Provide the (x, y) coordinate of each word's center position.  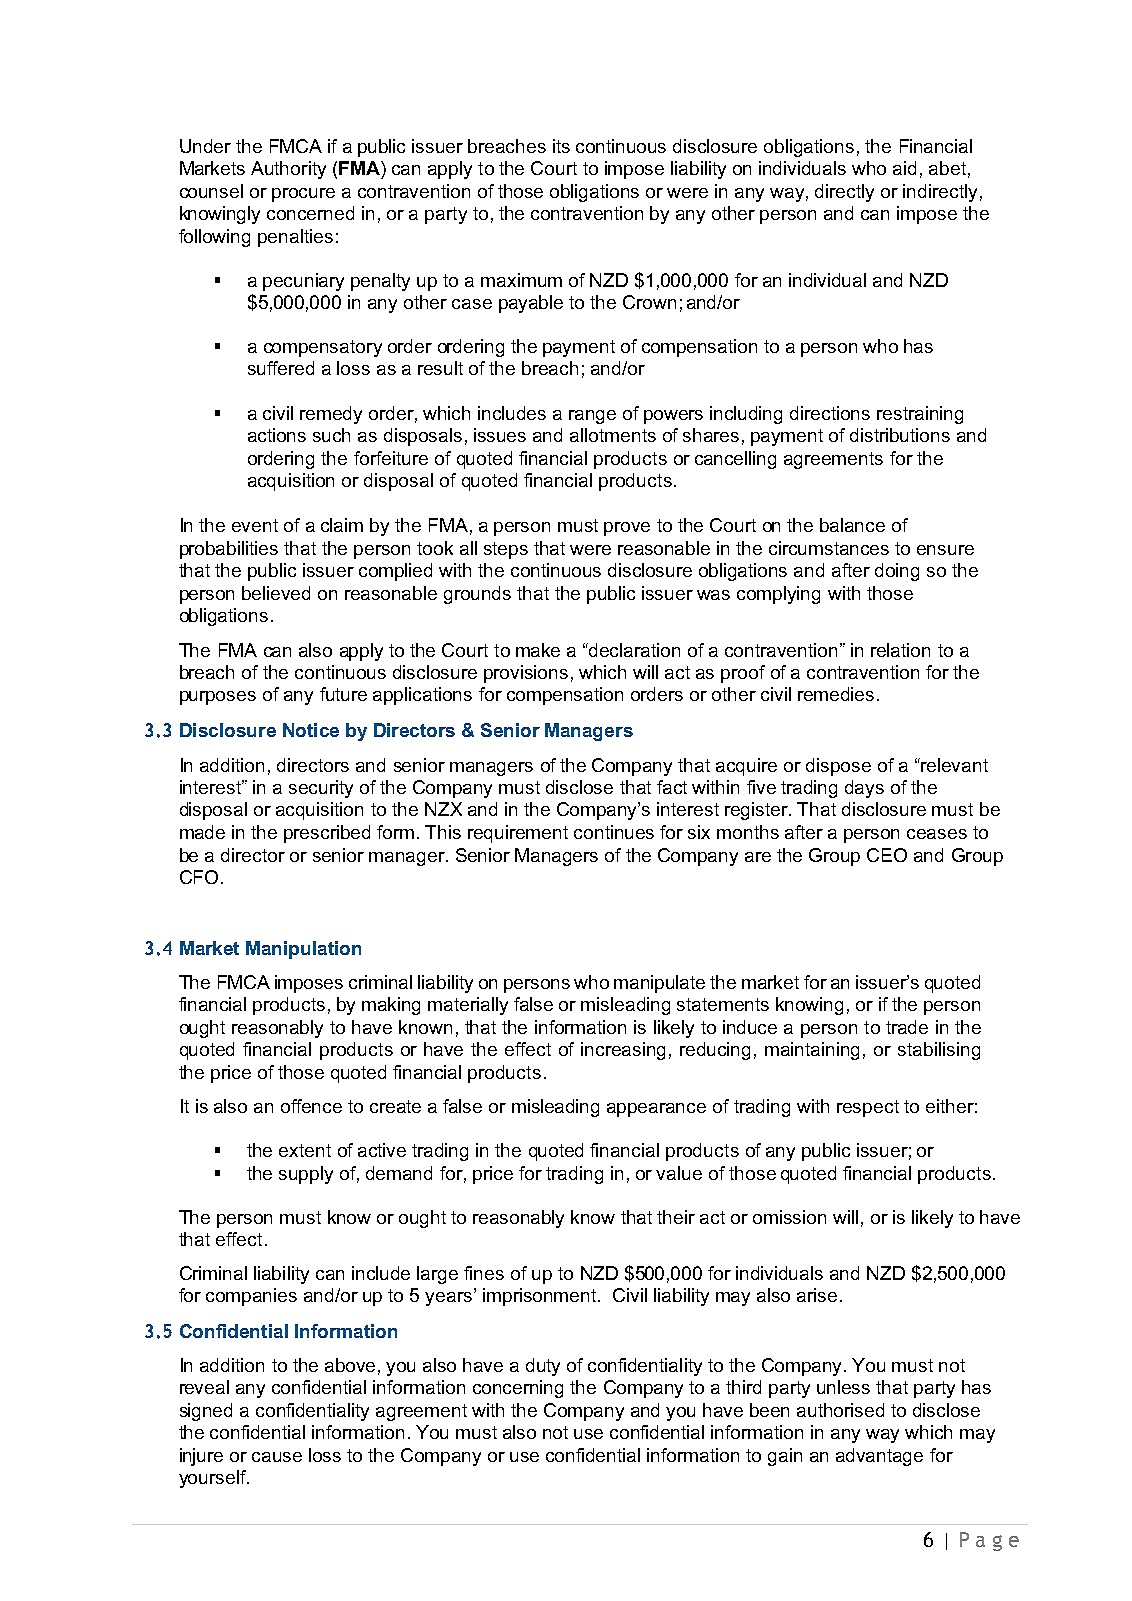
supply (306, 1175)
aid (904, 168)
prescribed (327, 834)
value (679, 1173)
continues (614, 832)
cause (277, 1457)
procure (303, 195)
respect (868, 1108)
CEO (887, 855)
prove (627, 529)
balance (852, 525)
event (255, 525)
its (561, 146)
